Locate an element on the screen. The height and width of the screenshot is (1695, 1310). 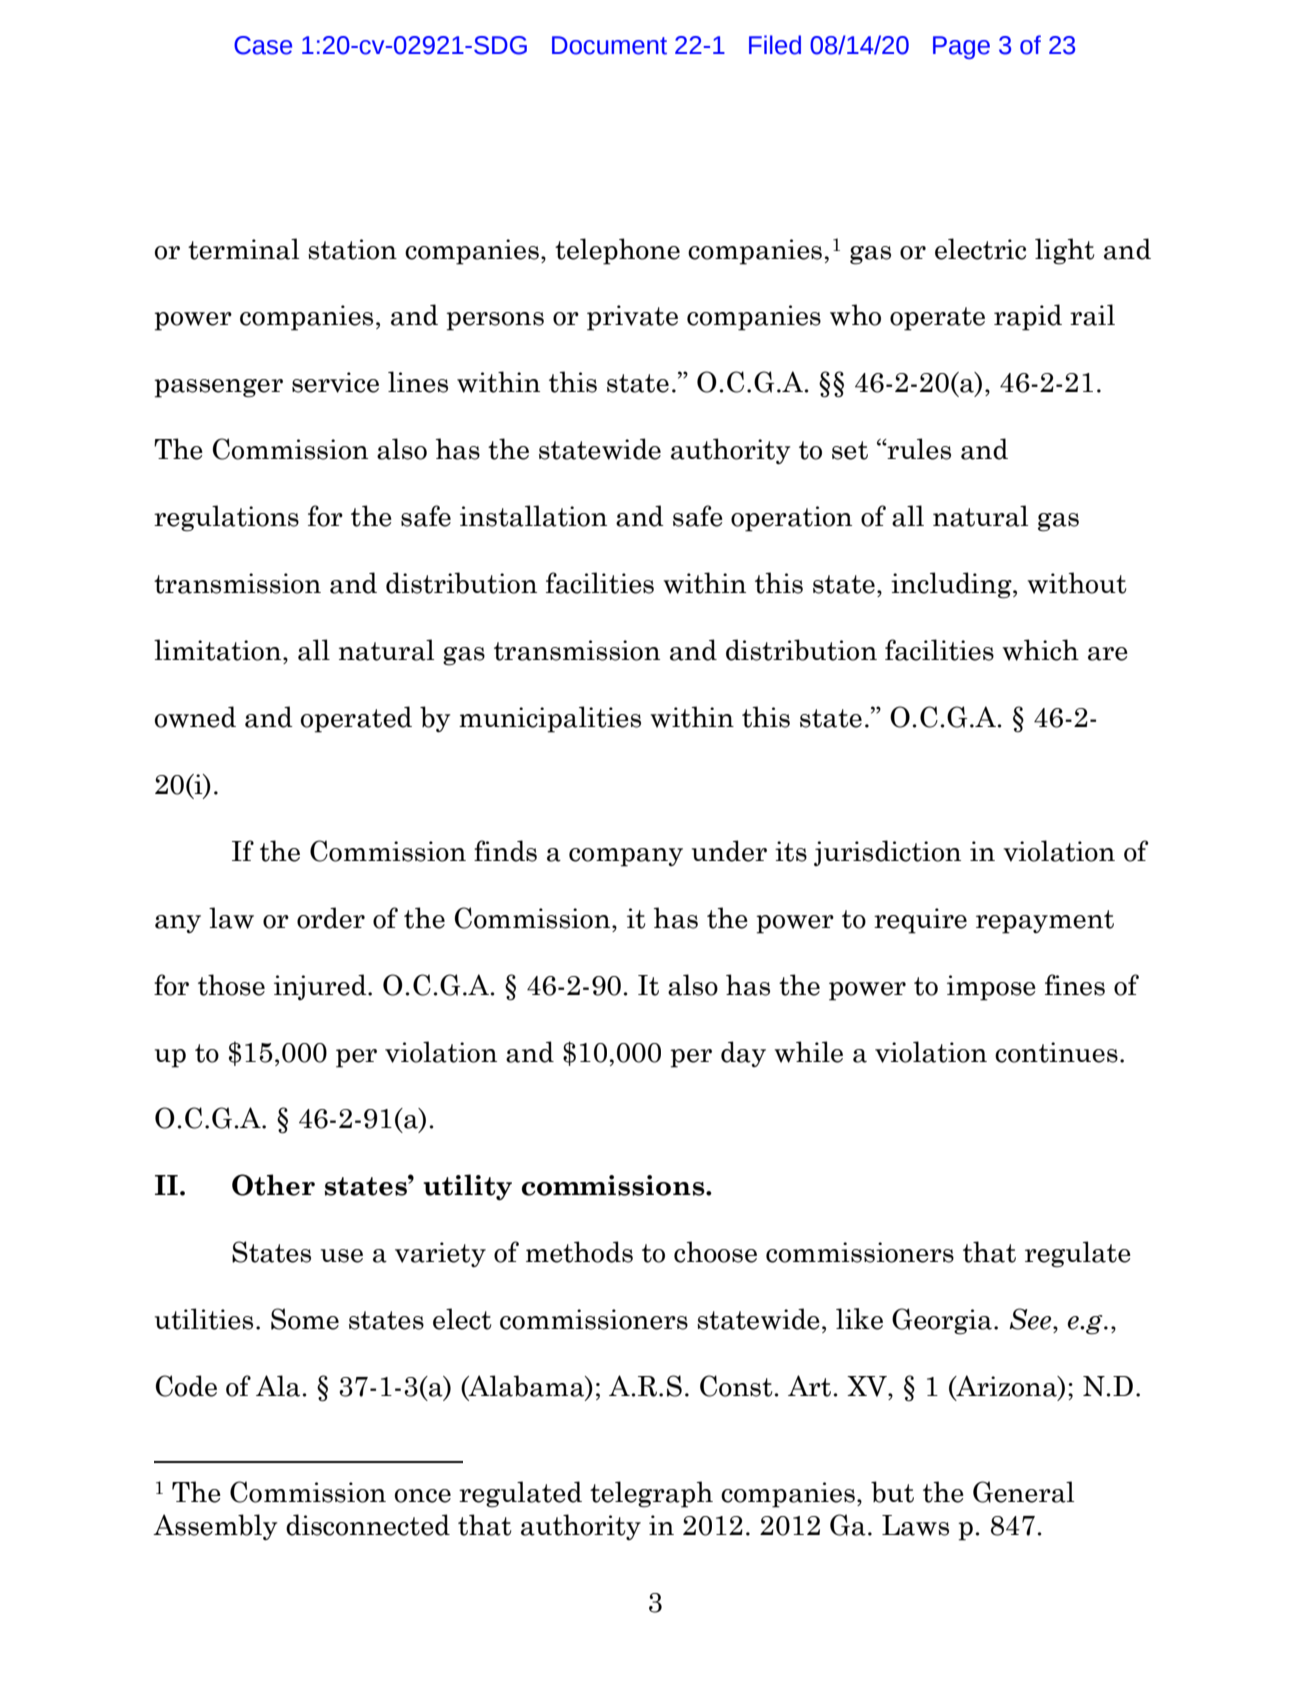
which is located at coordinates (1040, 650).
